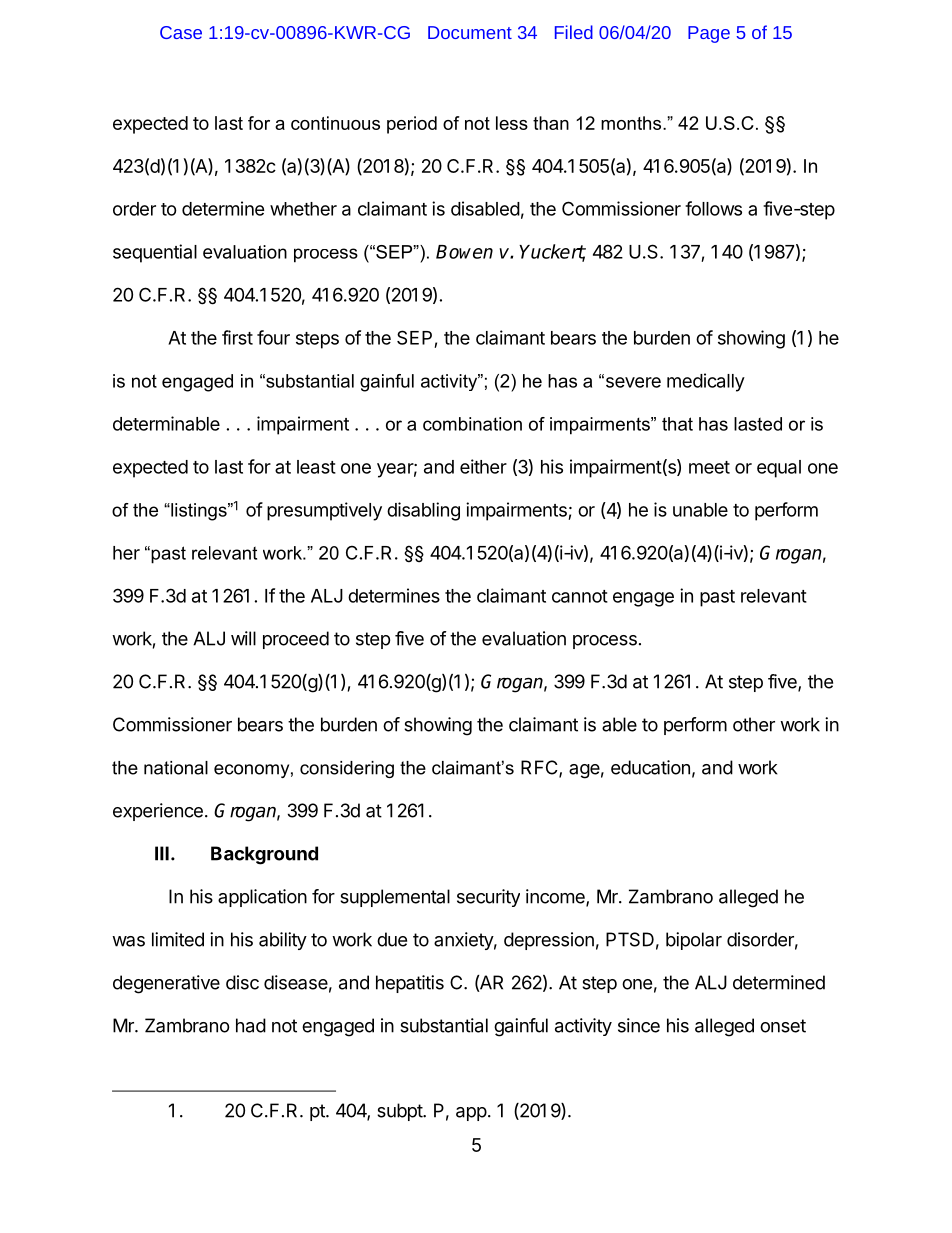  Describe the element at coordinates (709, 34) in the screenshot. I see `Page` at that location.
